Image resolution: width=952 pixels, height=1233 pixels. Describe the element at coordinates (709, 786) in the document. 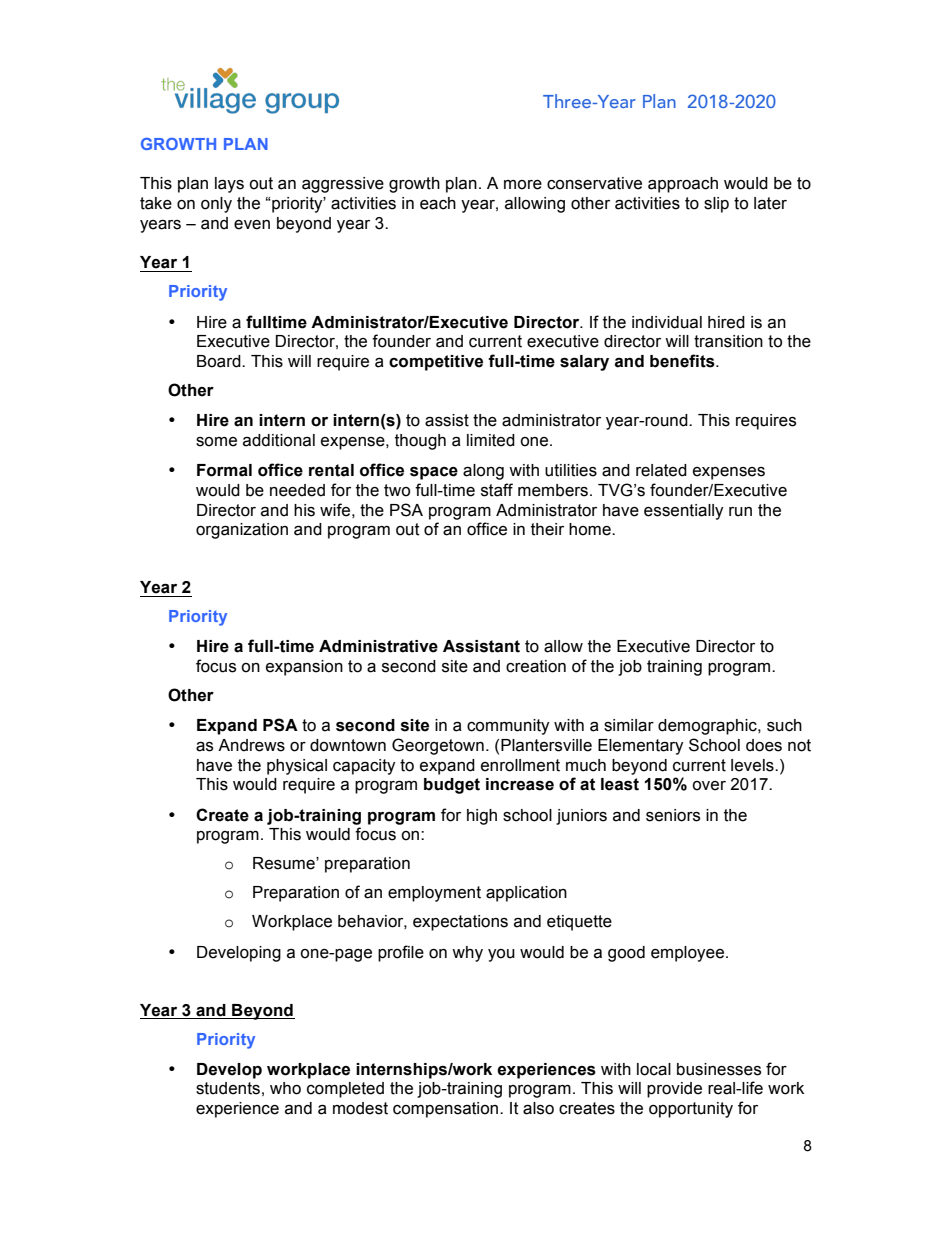

I see `over` at that location.
